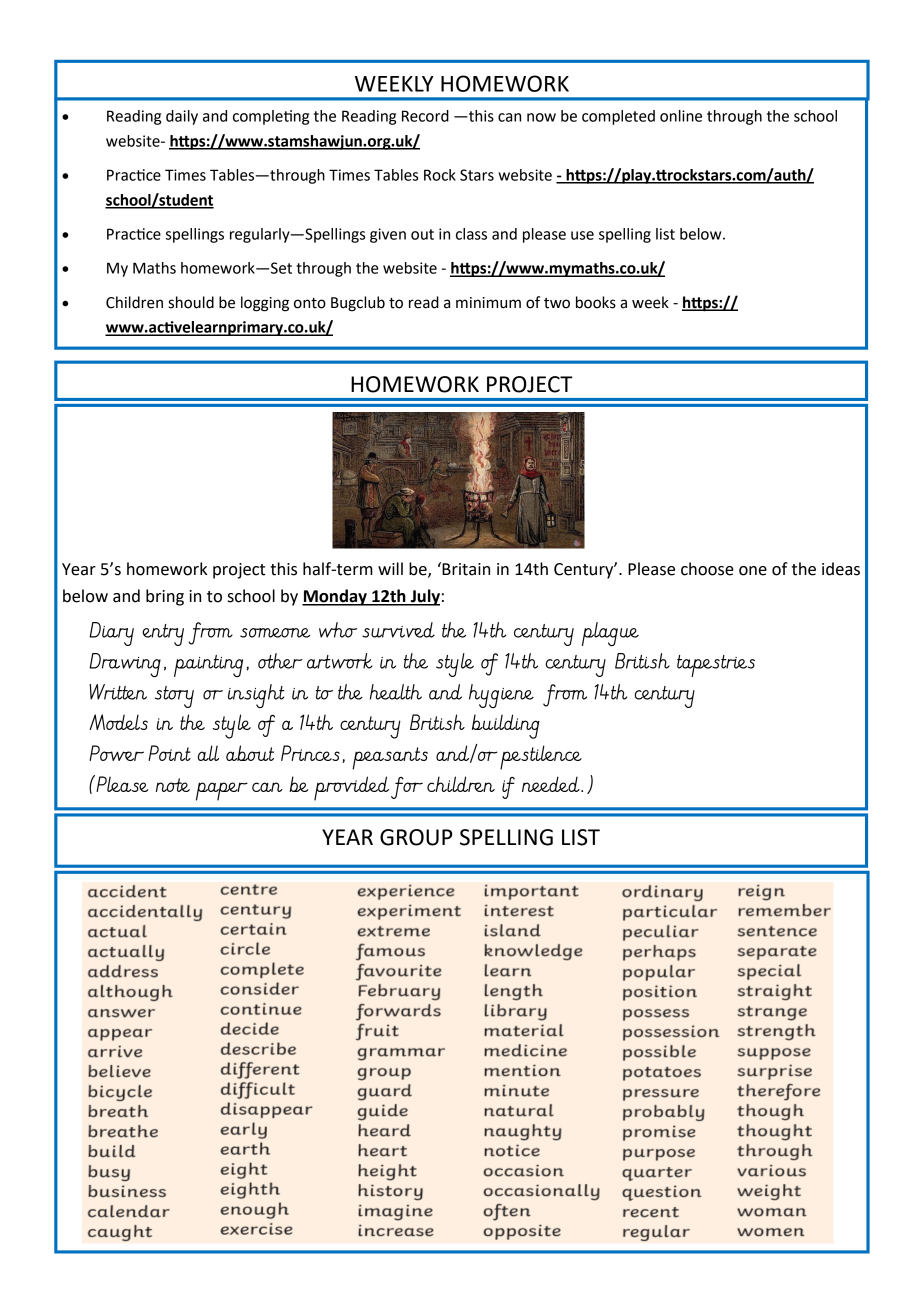 The height and width of the page is (1308, 924). Describe the element at coordinates (398, 630) in the page. I see `survived` at that location.
